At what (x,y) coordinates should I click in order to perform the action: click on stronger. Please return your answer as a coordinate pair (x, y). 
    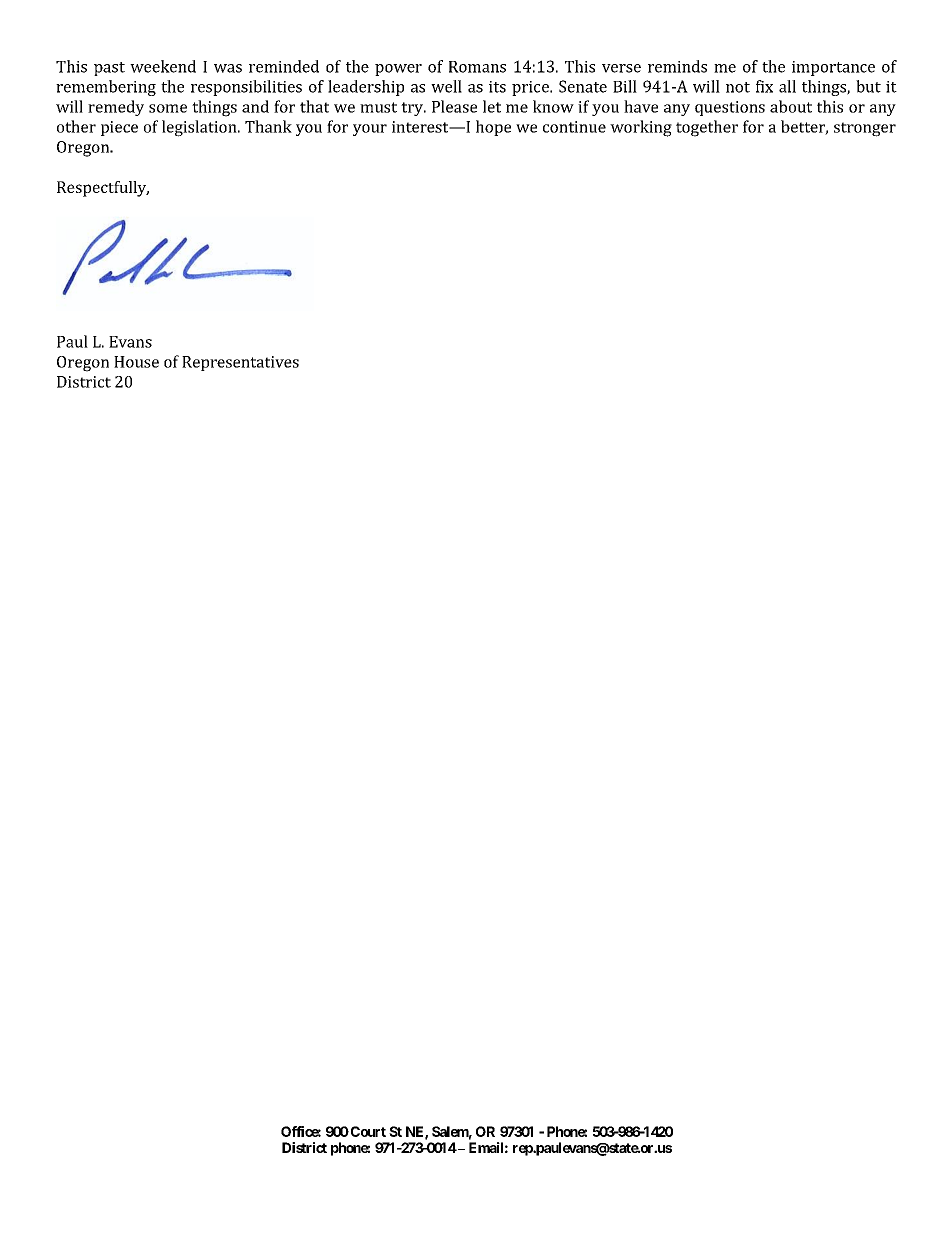
    Looking at the image, I should click on (865, 129).
